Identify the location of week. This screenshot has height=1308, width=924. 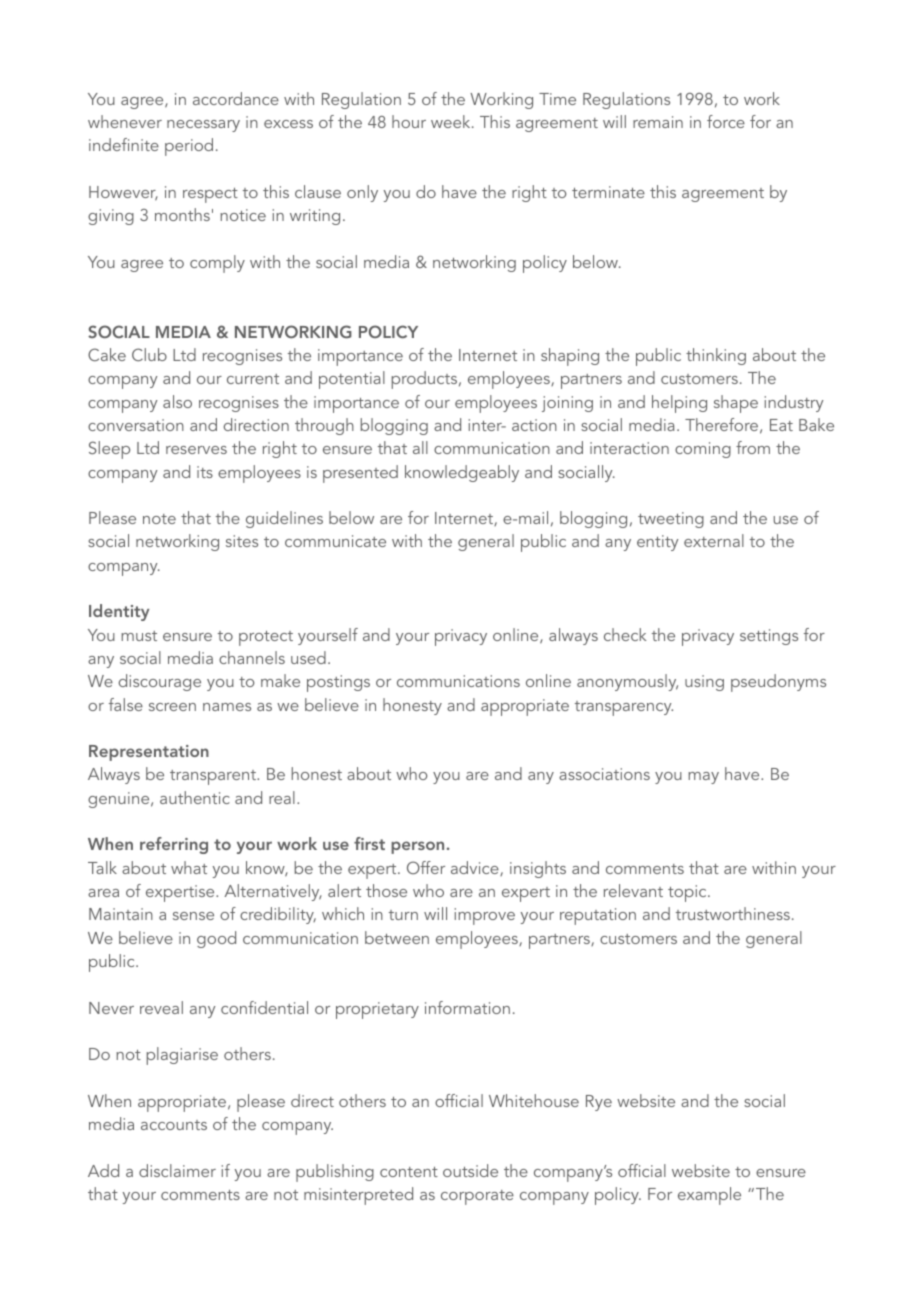
(452, 121).
